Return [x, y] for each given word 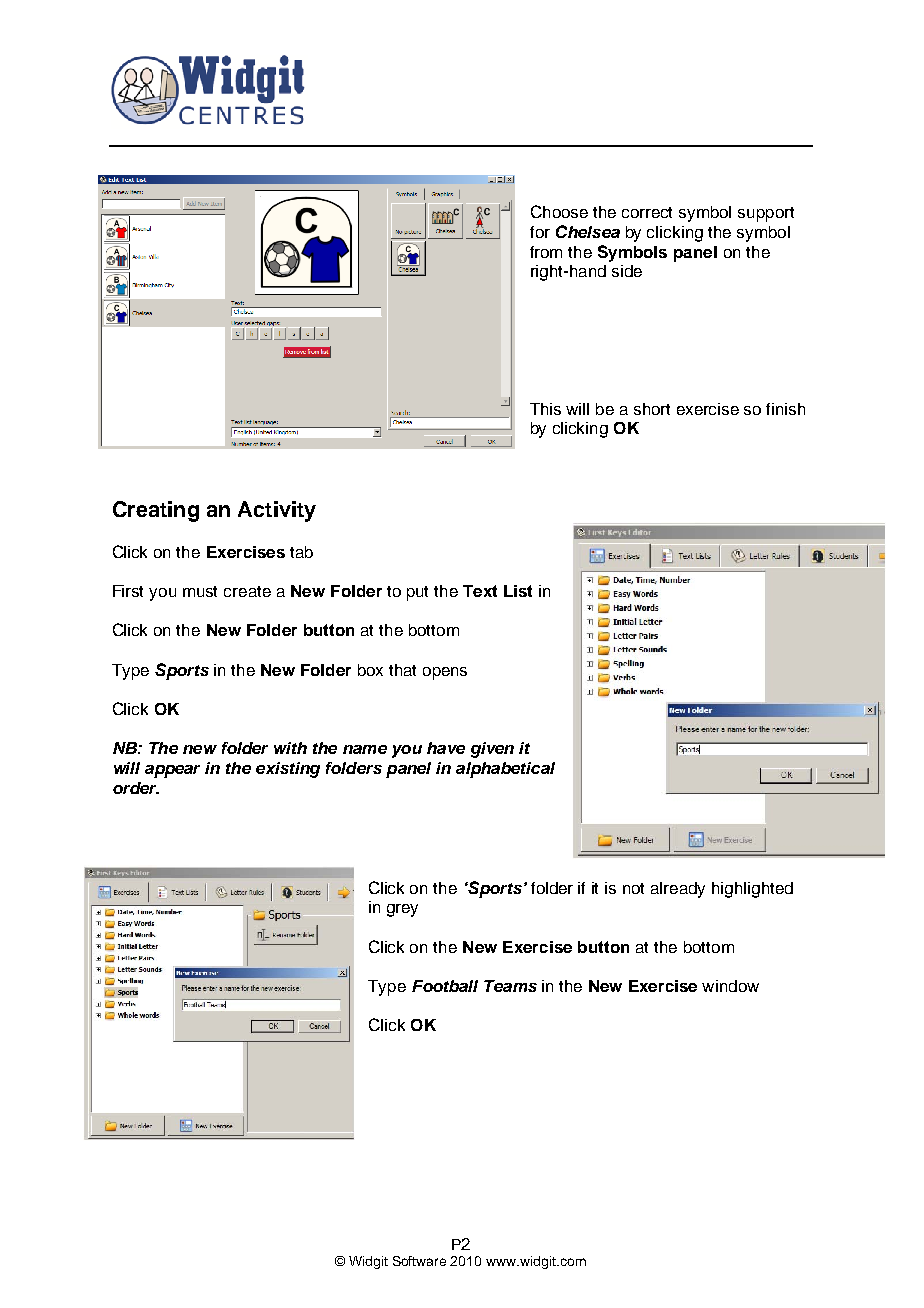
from [546, 252]
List [518, 591]
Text [480, 591]
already [678, 890]
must [200, 591]
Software [419, 1261]
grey [402, 910]
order [136, 788]
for [540, 232]
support [766, 214]
